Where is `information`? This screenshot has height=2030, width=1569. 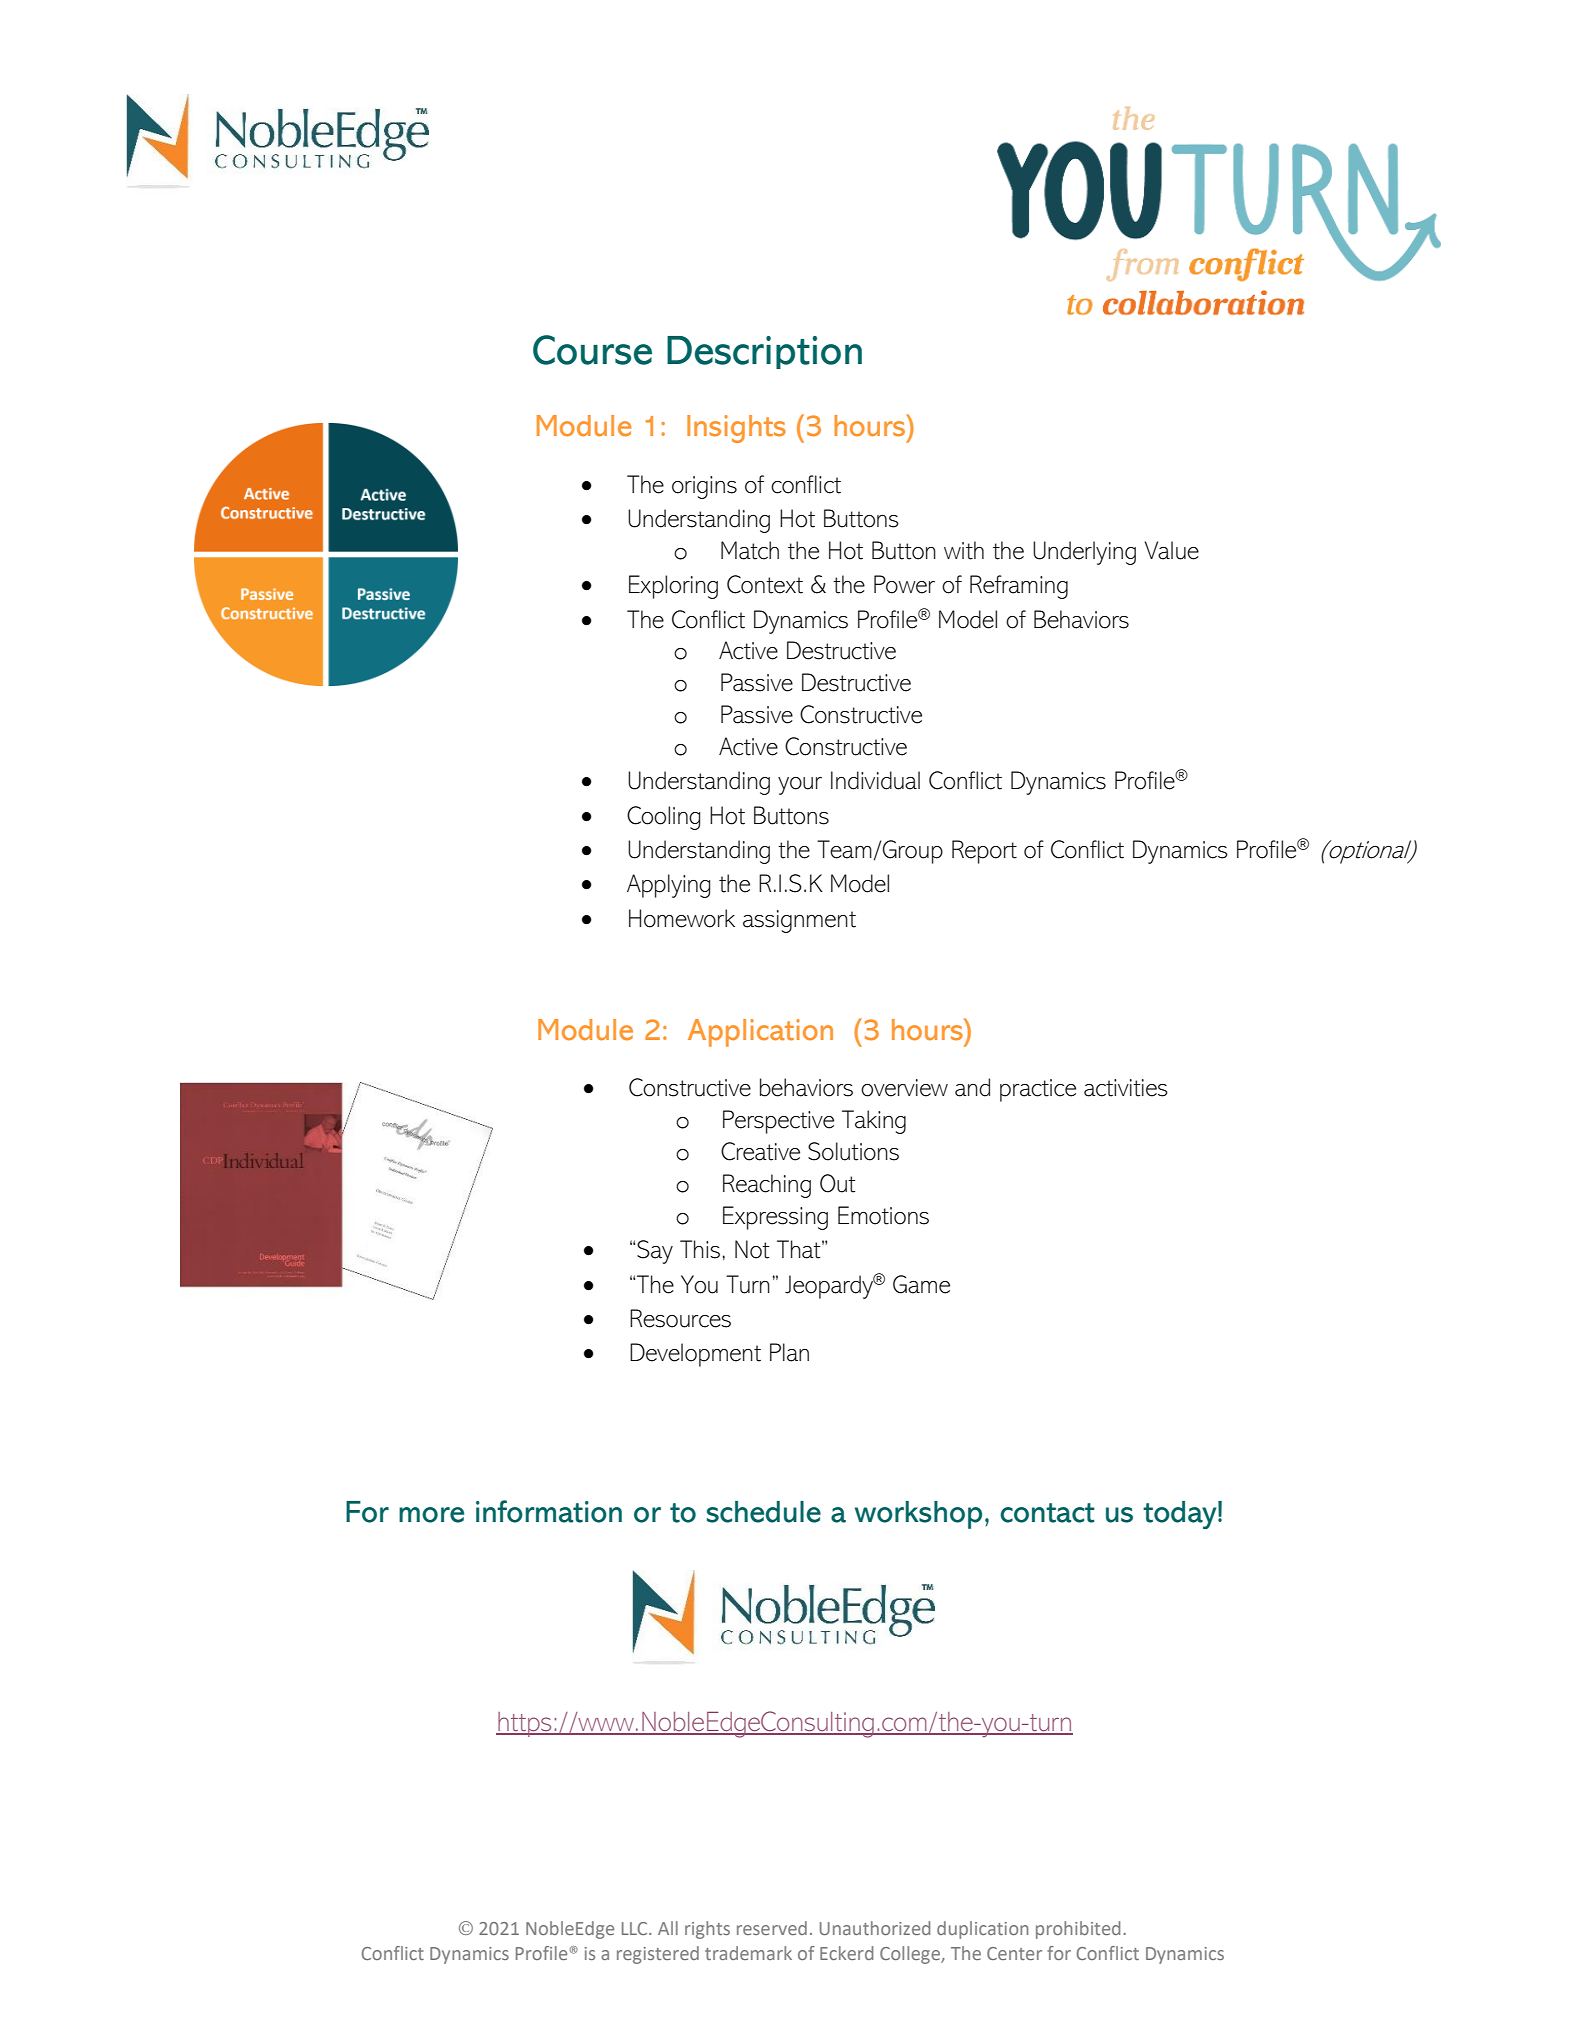
information is located at coordinates (549, 1511).
